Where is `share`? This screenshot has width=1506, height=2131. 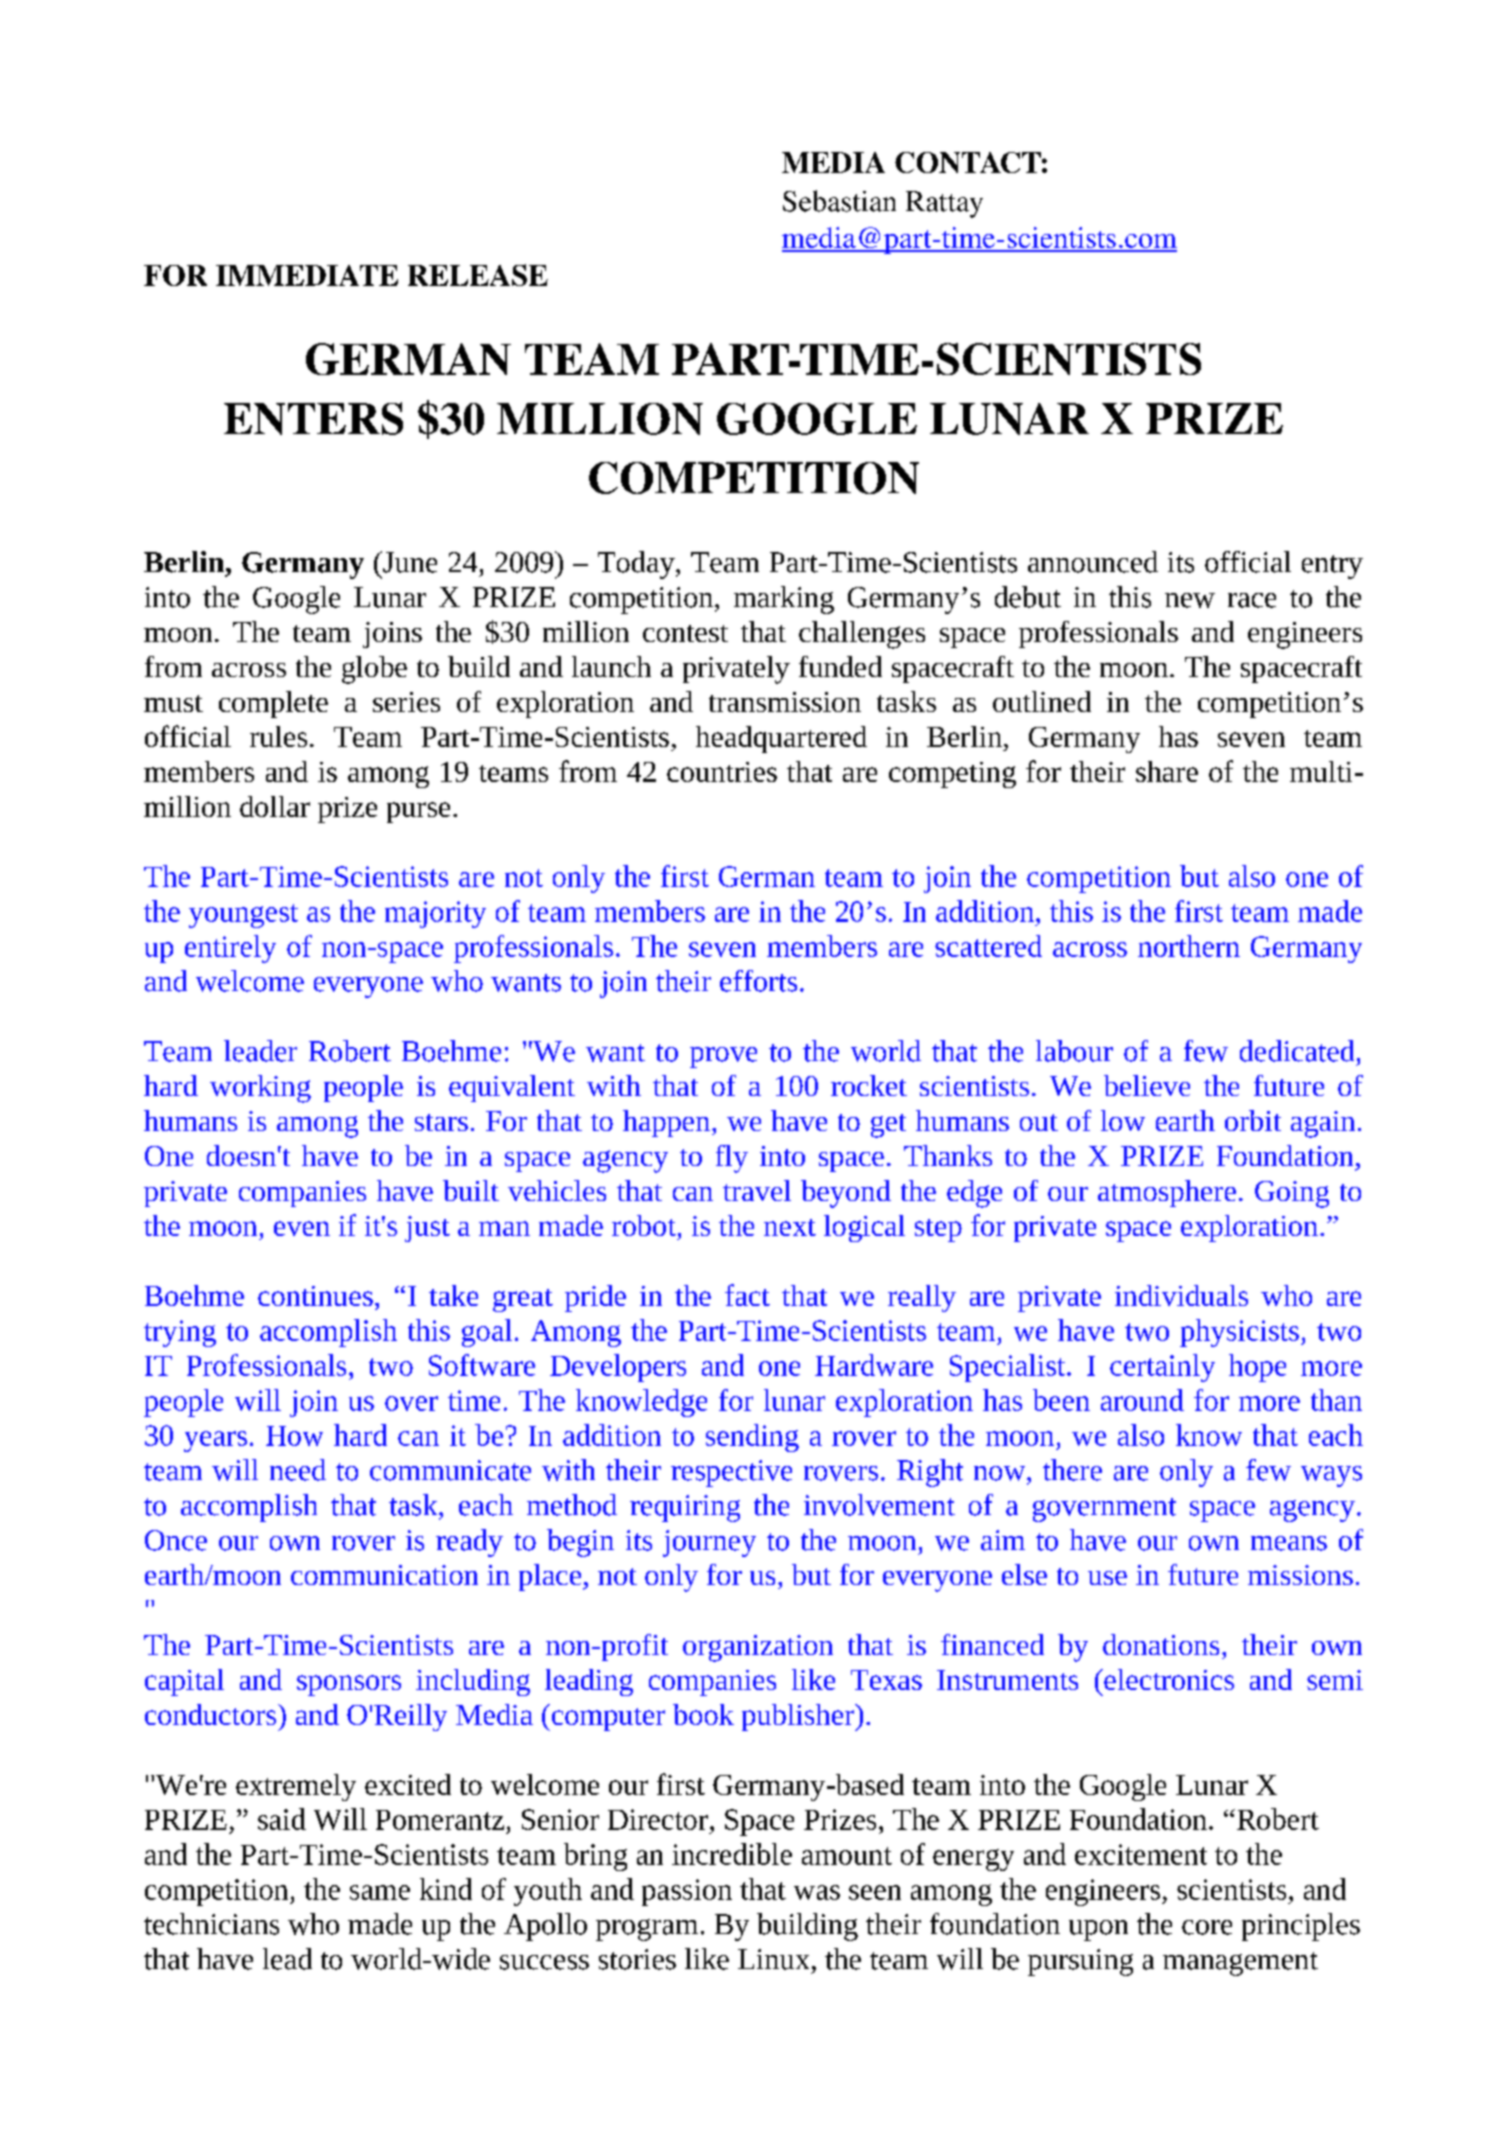
share is located at coordinates (1167, 771).
